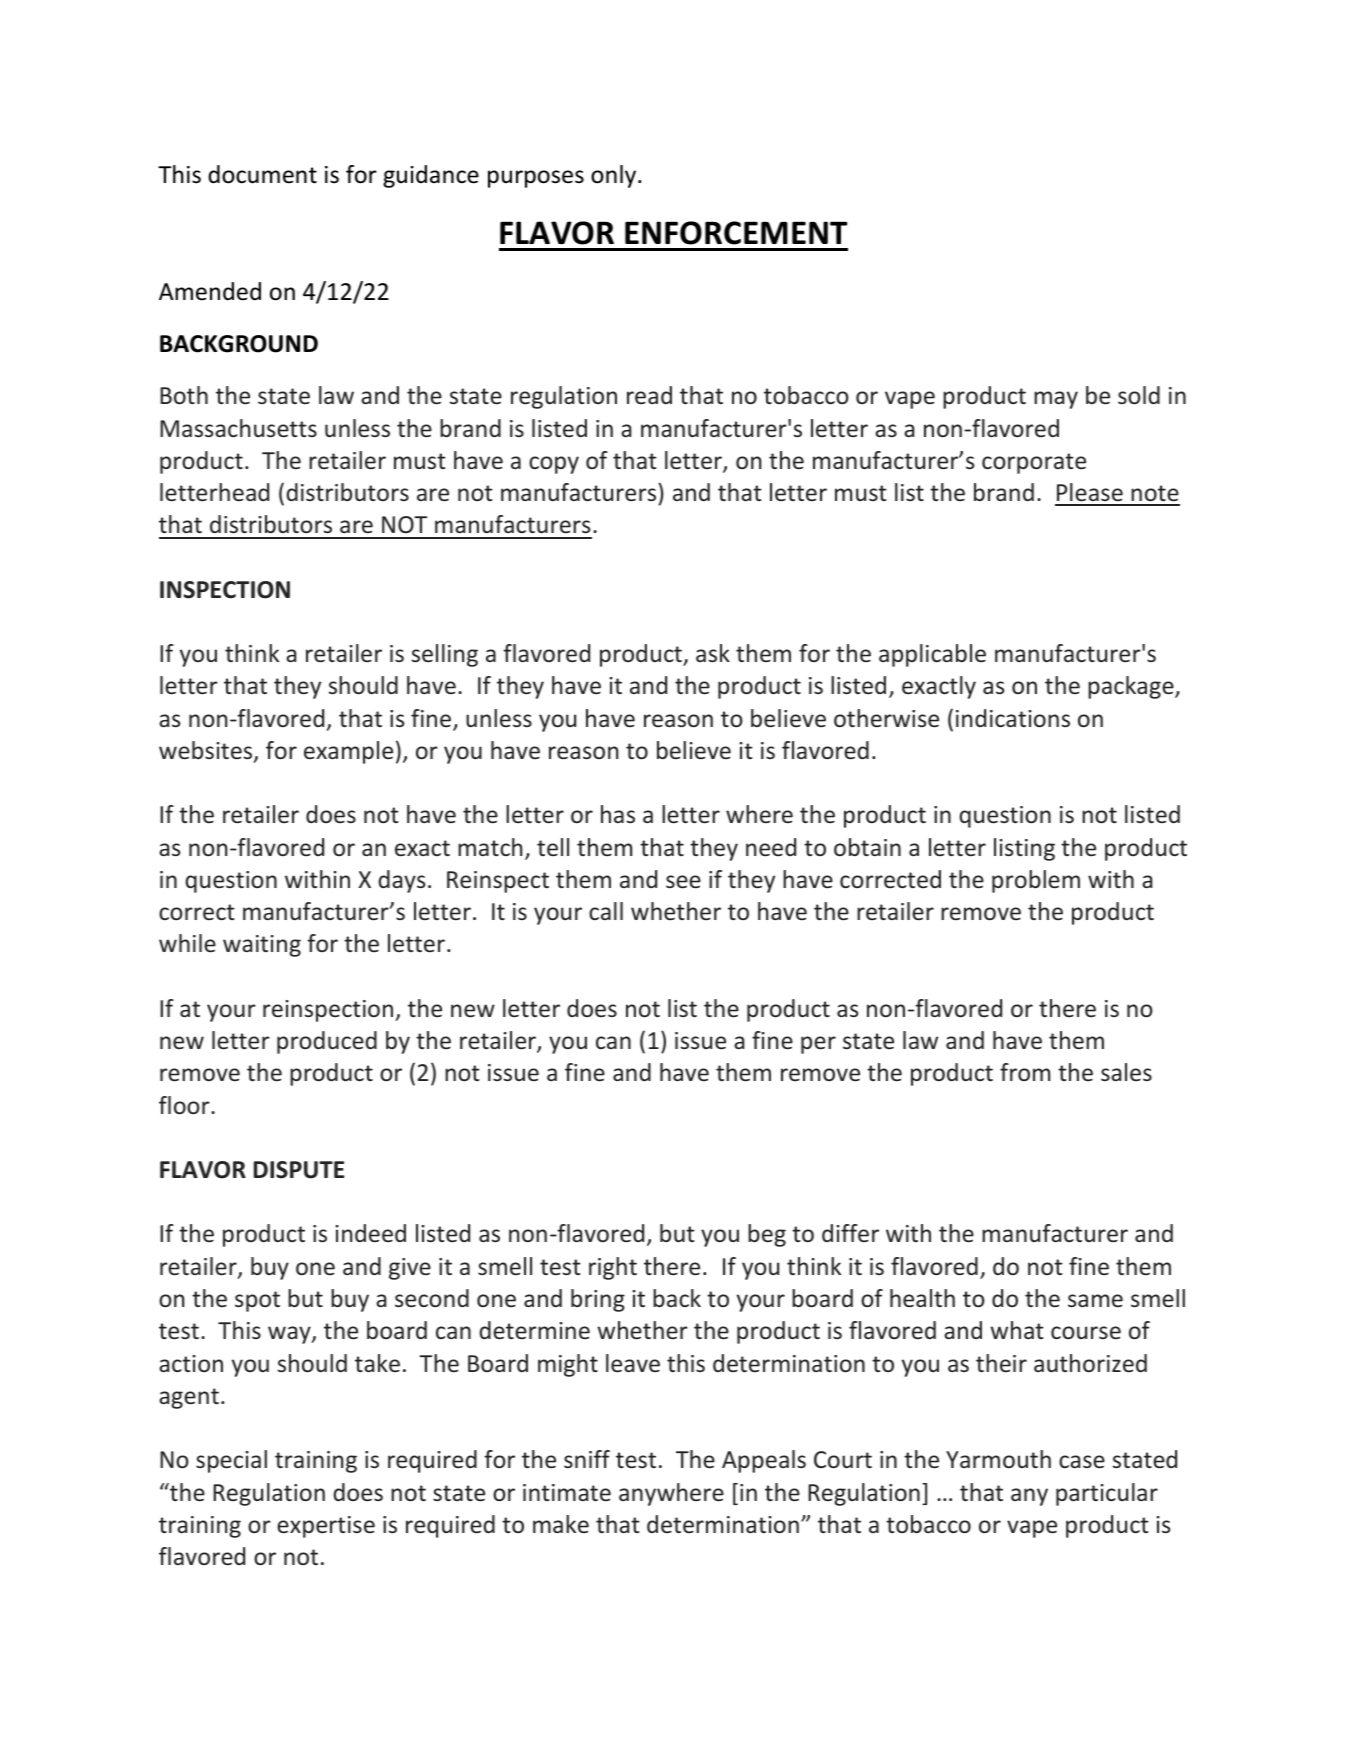 The height and width of the document is (1743, 1347). I want to click on case, so click(1082, 1461).
